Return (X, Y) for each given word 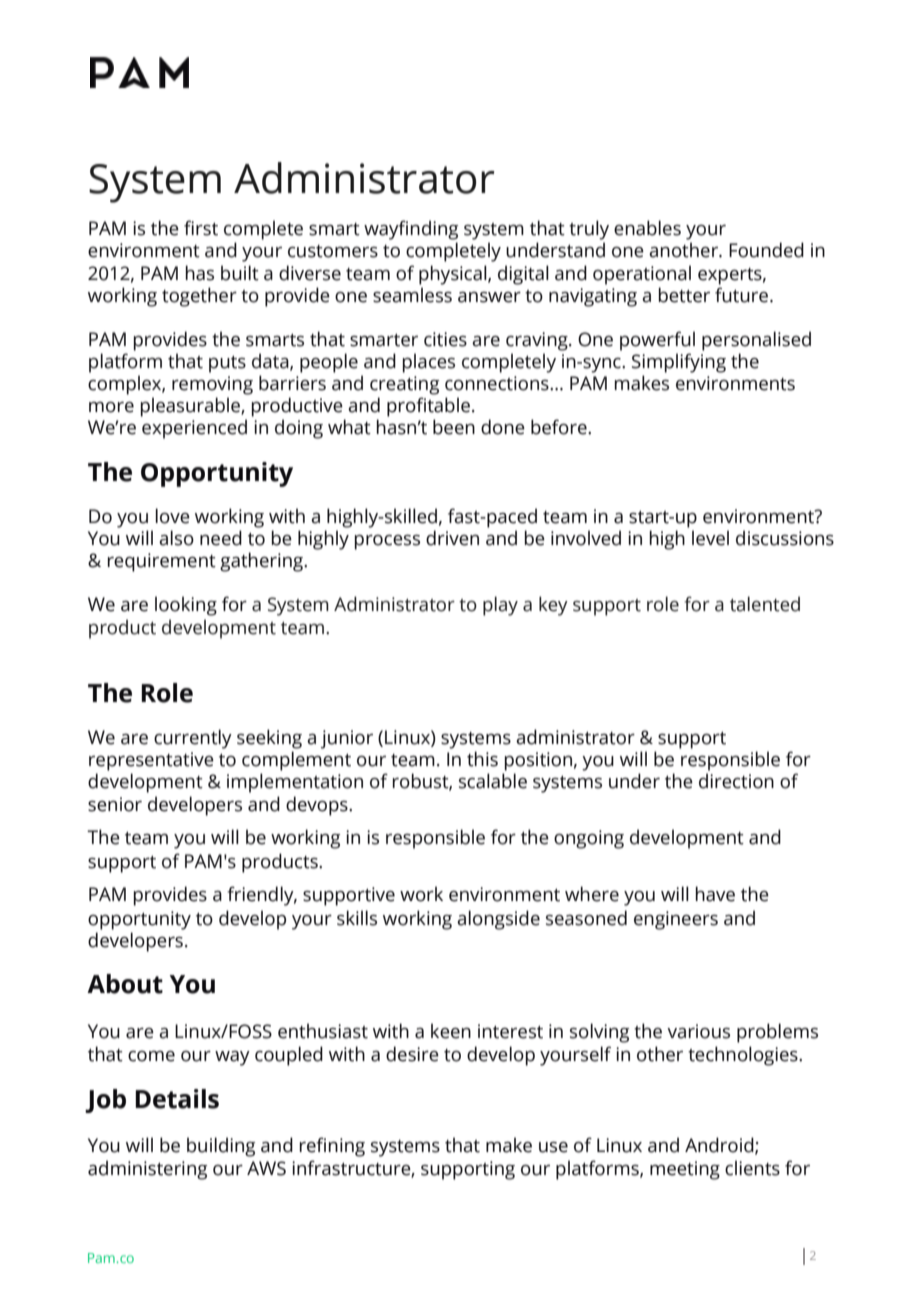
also (176, 538)
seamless (412, 295)
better (684, 295)
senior (115, 804)
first (201, 228)
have (715, 894)
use (553, 1147)
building (221, 1147)
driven (452, 538)
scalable (493, 781)
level (710, 538)
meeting (685, 1170)
